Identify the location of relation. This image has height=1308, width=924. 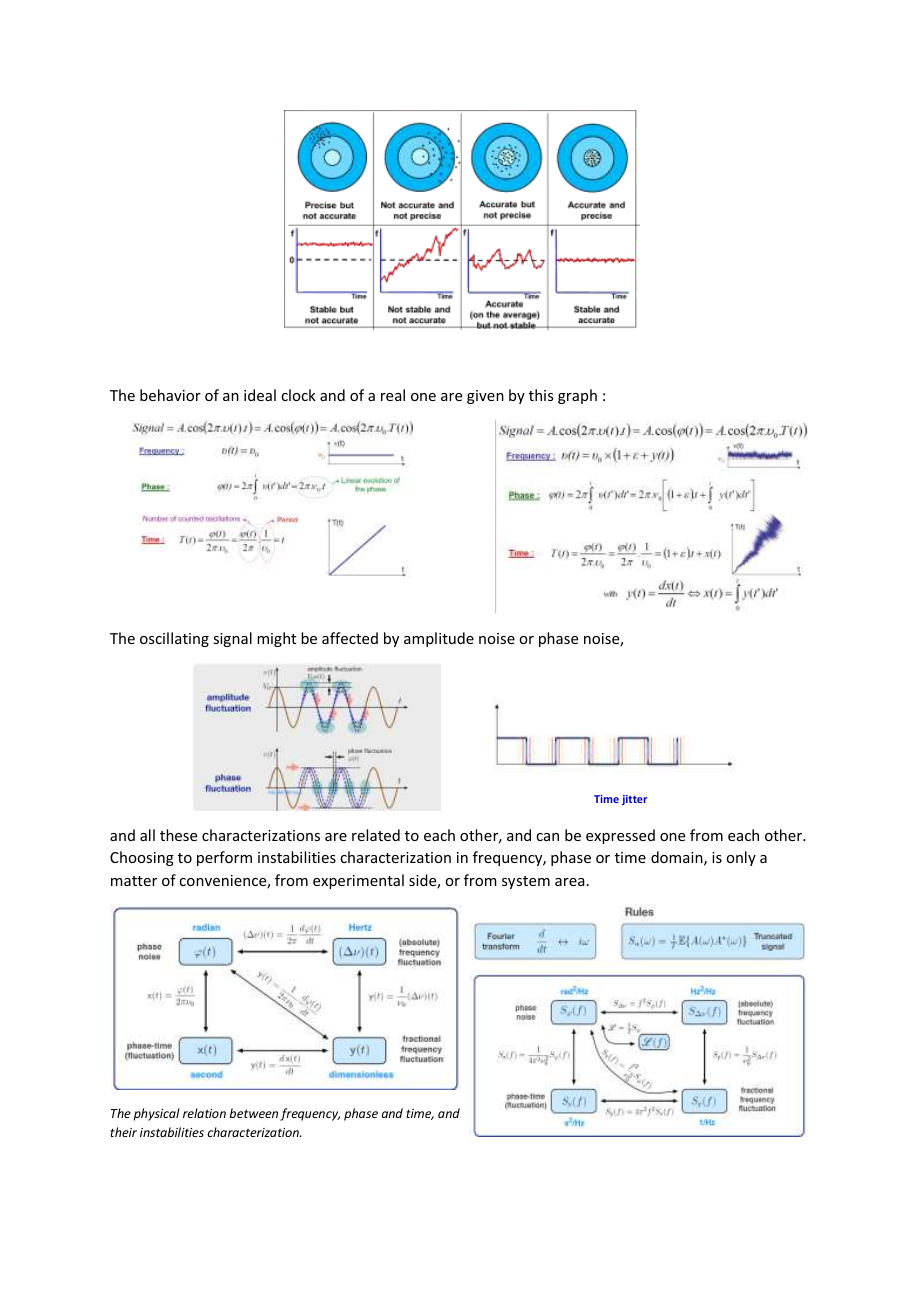
(204, 1113).
